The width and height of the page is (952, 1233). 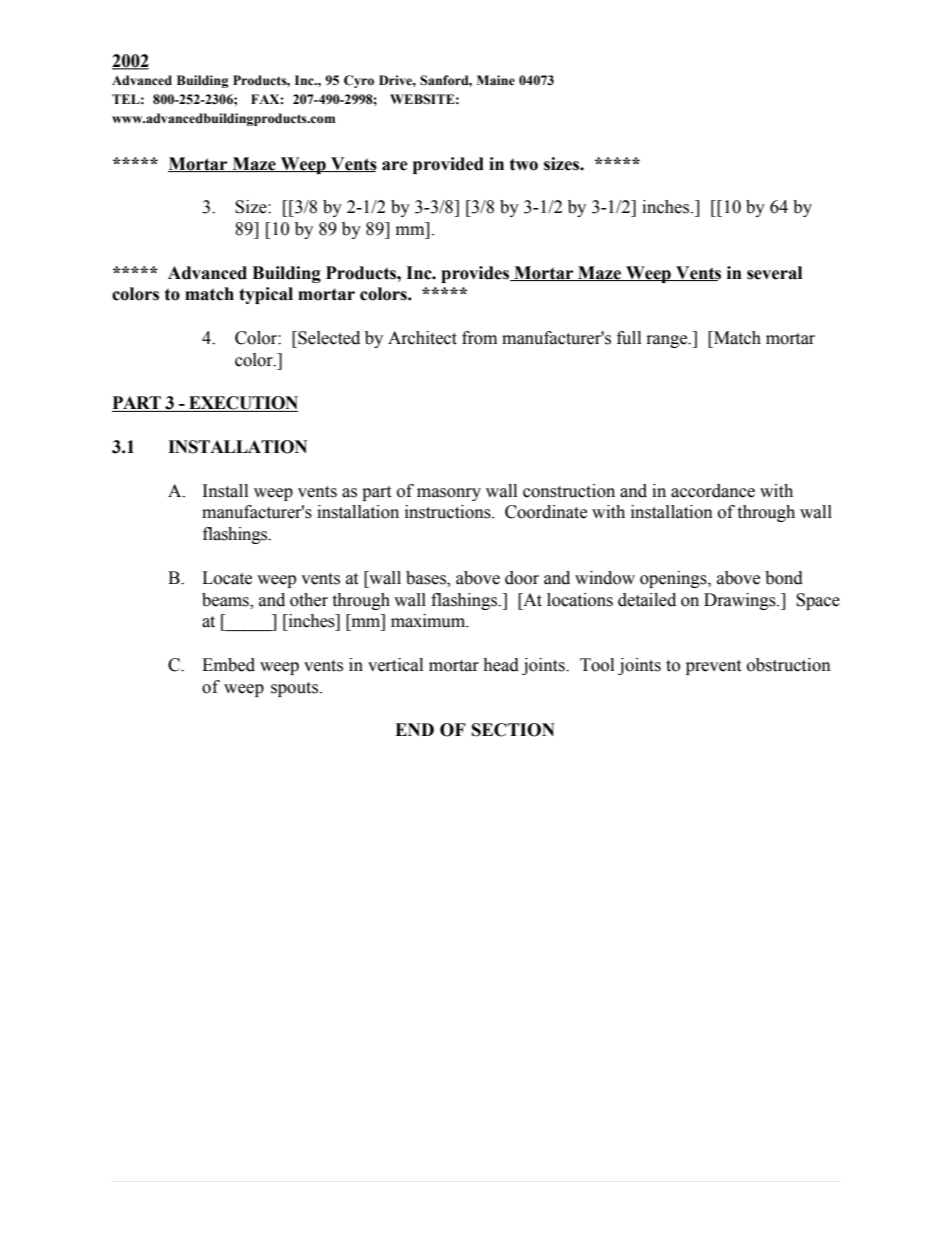 What do you see at coordinates (479, 338) in the page?
I see `from` at bounding box center [479, 338].
